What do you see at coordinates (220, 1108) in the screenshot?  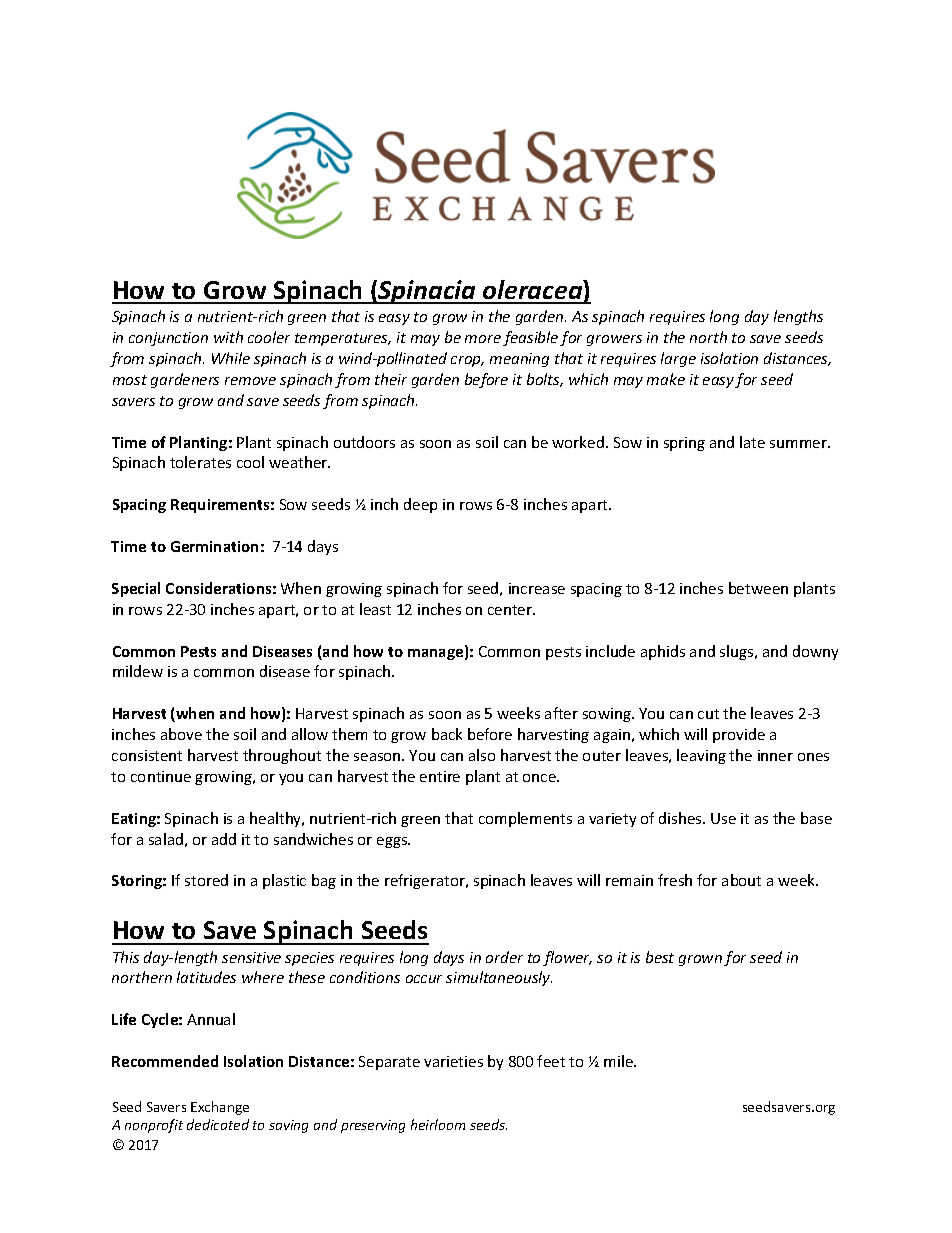 I see `Exchange` at bounding box center [220, 1108].
